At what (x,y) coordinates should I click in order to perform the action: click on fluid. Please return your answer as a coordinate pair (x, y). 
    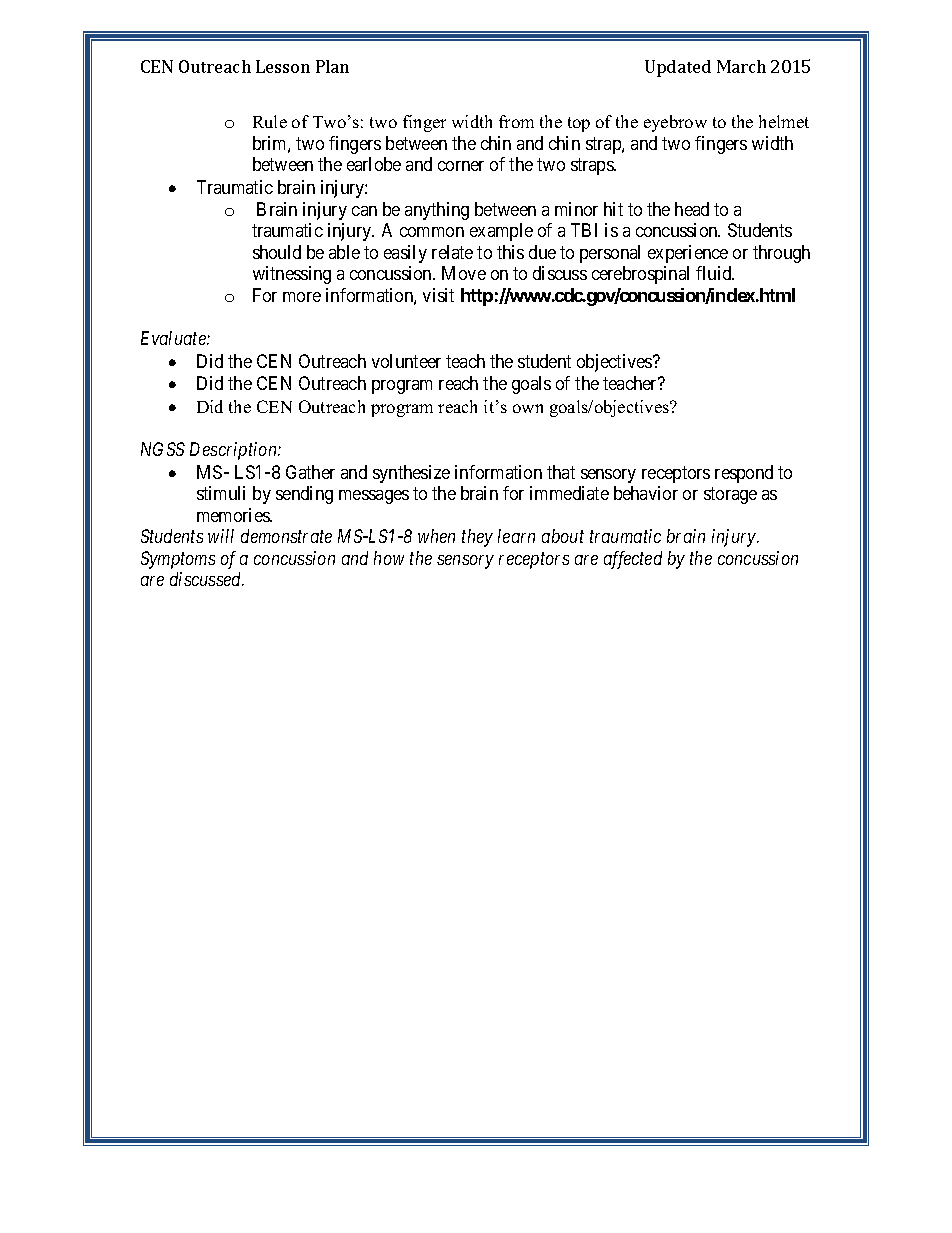
    Looking at the image, I should click on (715, 273).
